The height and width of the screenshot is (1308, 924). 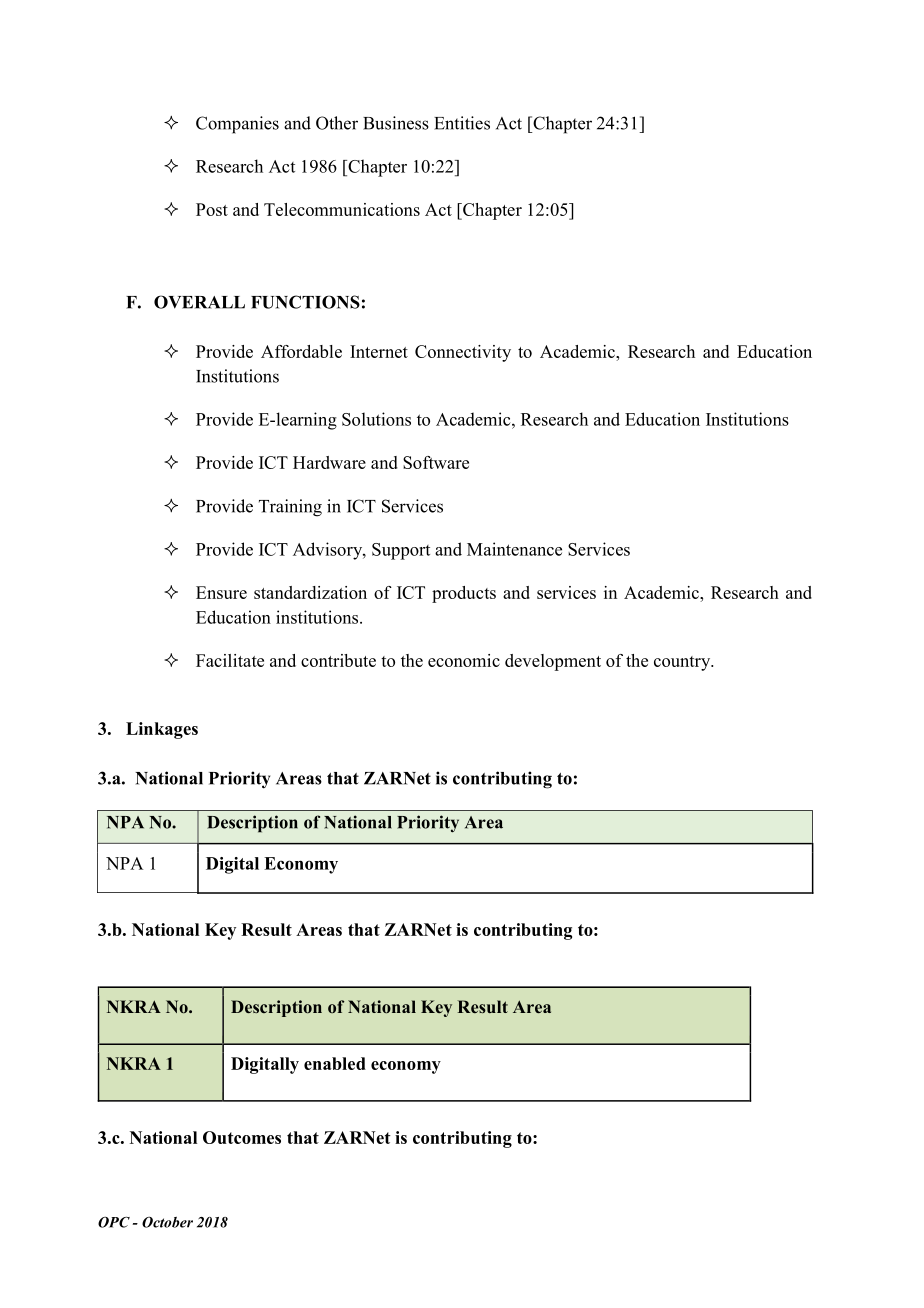 What do you see at coordinates (242, 1137) in the screenshot?
I see `Outcomes` at bounding box center [242, 1137].
